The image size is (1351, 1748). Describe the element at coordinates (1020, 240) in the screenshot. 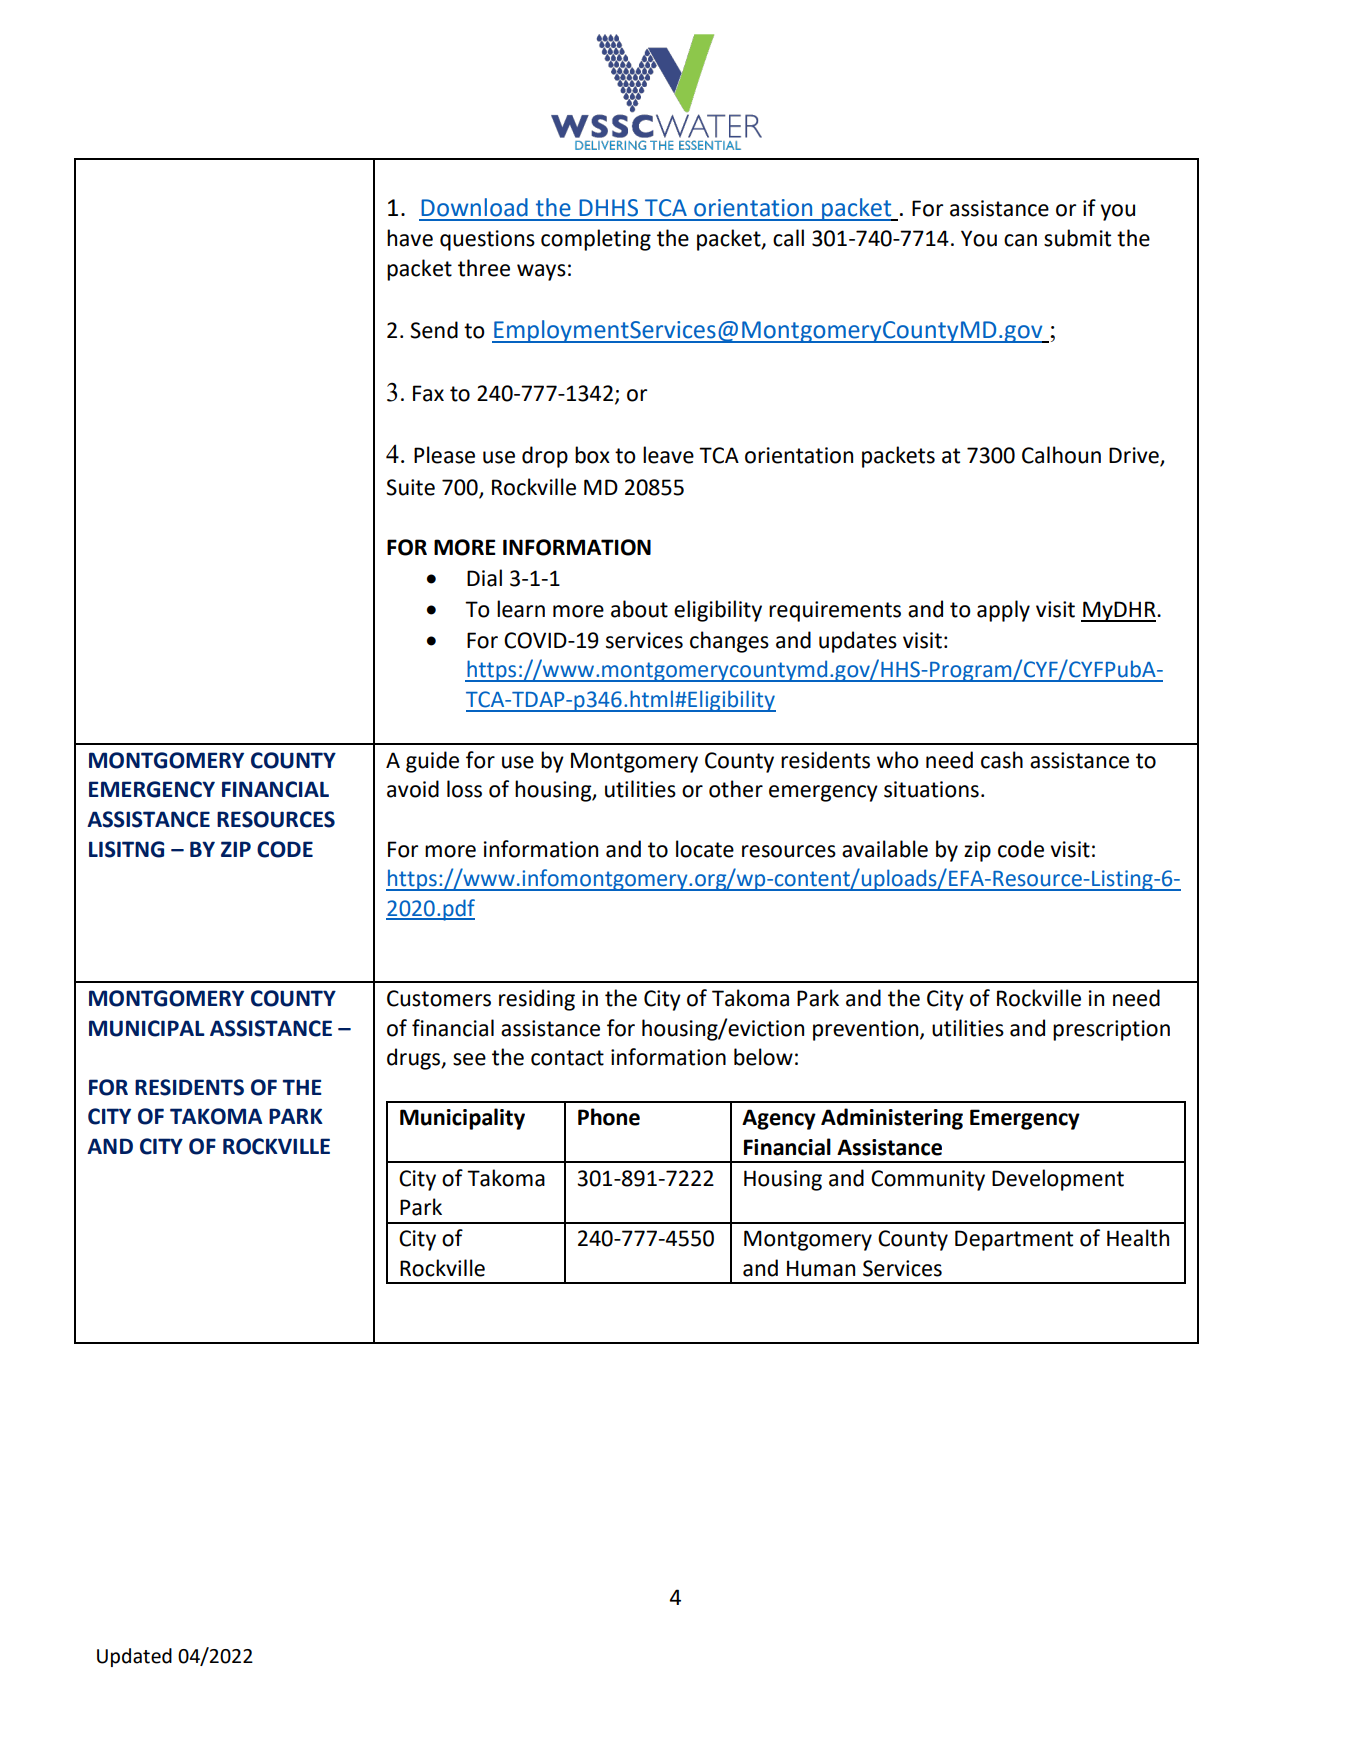

I see `can` at that location.
